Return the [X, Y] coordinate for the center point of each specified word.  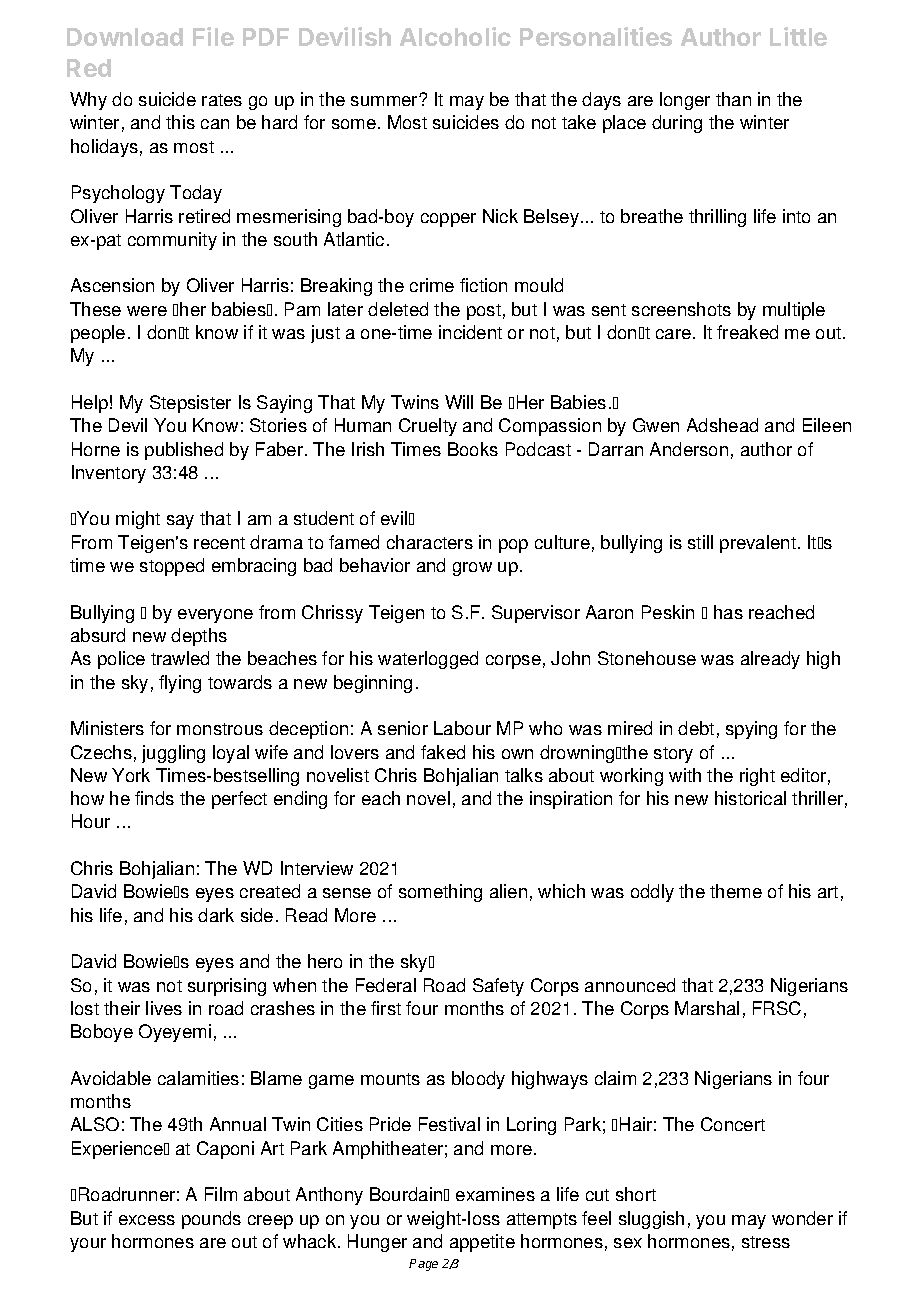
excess [147, 1220]
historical [750, 798]
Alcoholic [455, 36]
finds [154, 798]
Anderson [689, 449]
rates [222, 100]
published [184, 451]
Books [473, 449]
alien [508, 891]
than [733, 99]
